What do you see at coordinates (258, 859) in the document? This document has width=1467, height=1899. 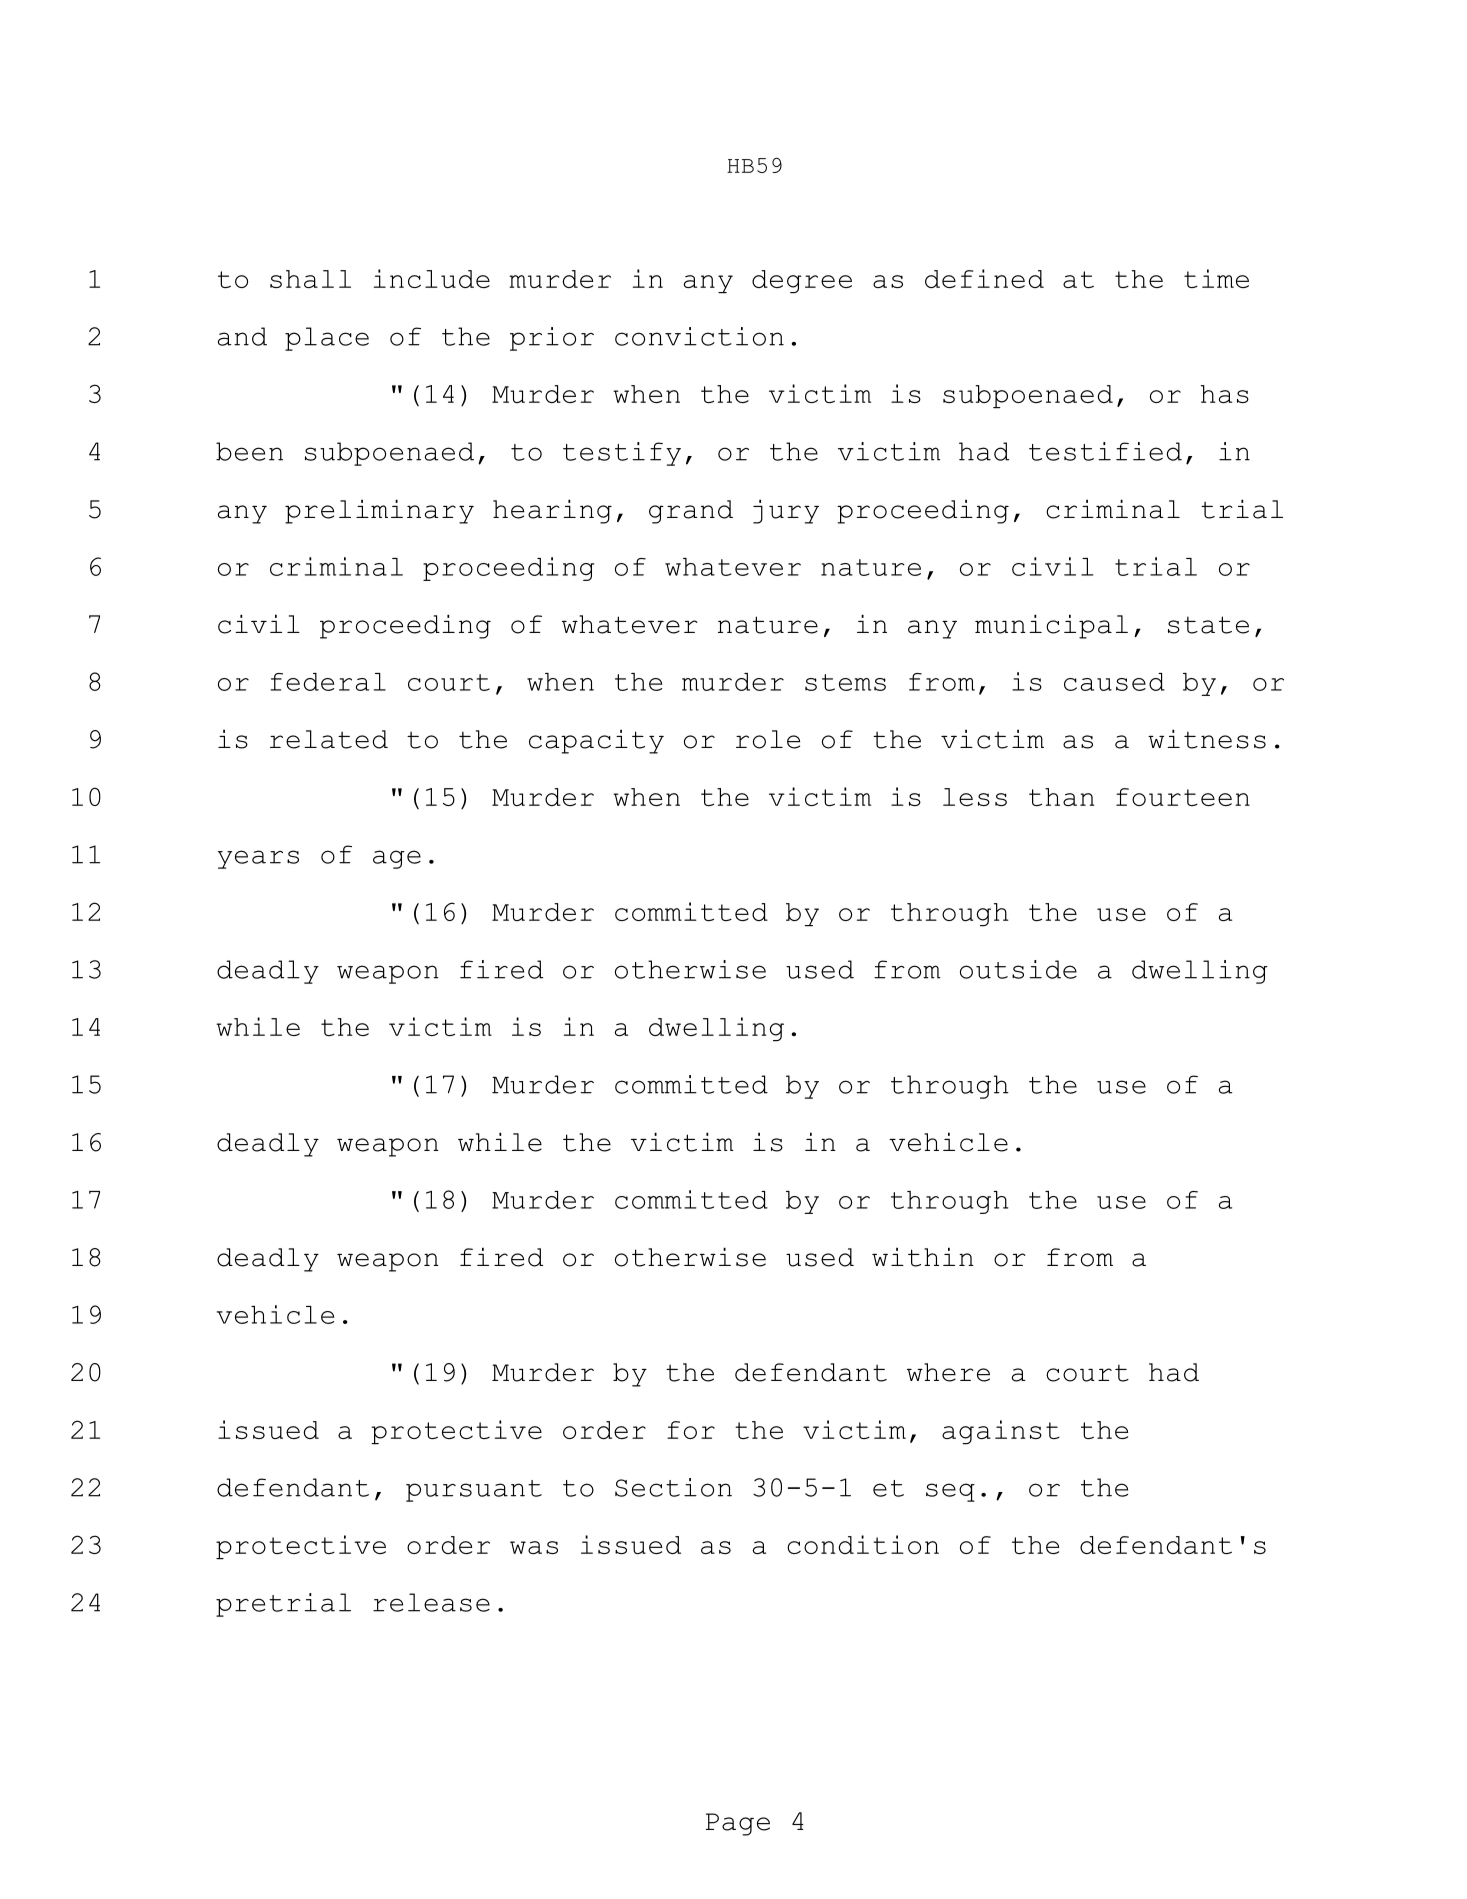 I see `years` at bounding box center [258, 859].
